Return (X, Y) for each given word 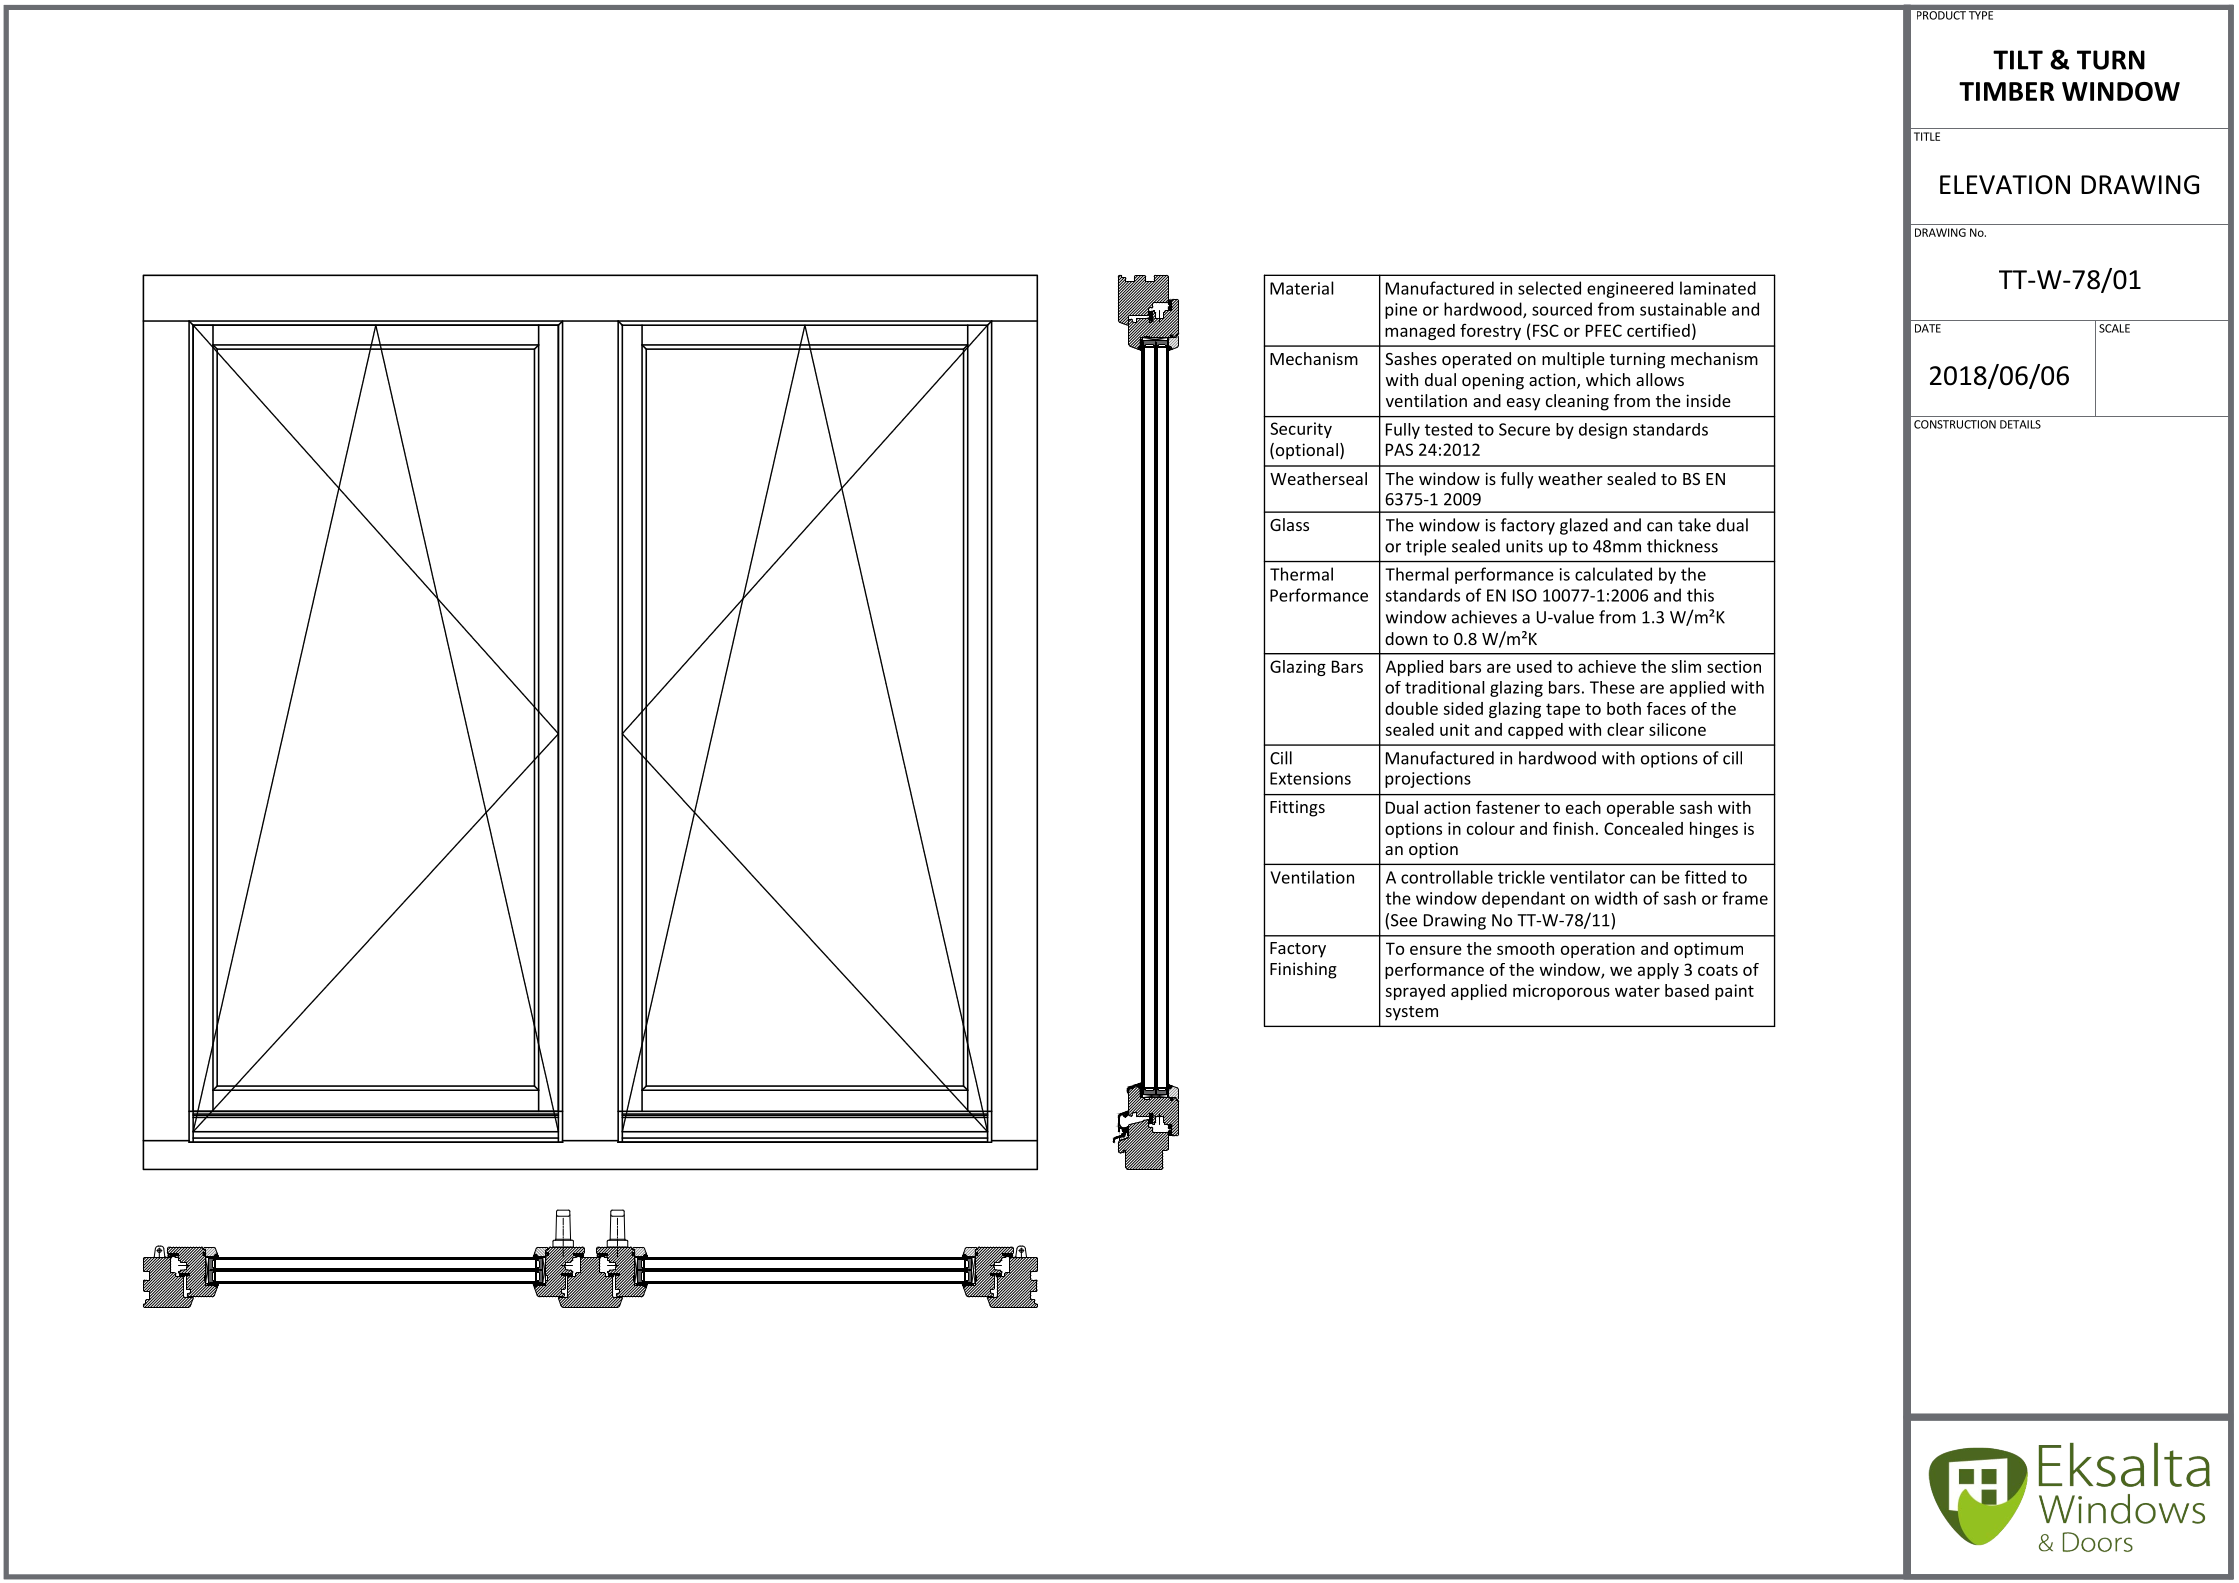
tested (1448, 429)
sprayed (1415, 992)
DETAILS (2020, 424)
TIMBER (2006, 91)
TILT (2018, 60)
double (1411, 708)
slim (1686, 666)
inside (1708, 400)
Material (1302, 288)
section (1734, 666)
